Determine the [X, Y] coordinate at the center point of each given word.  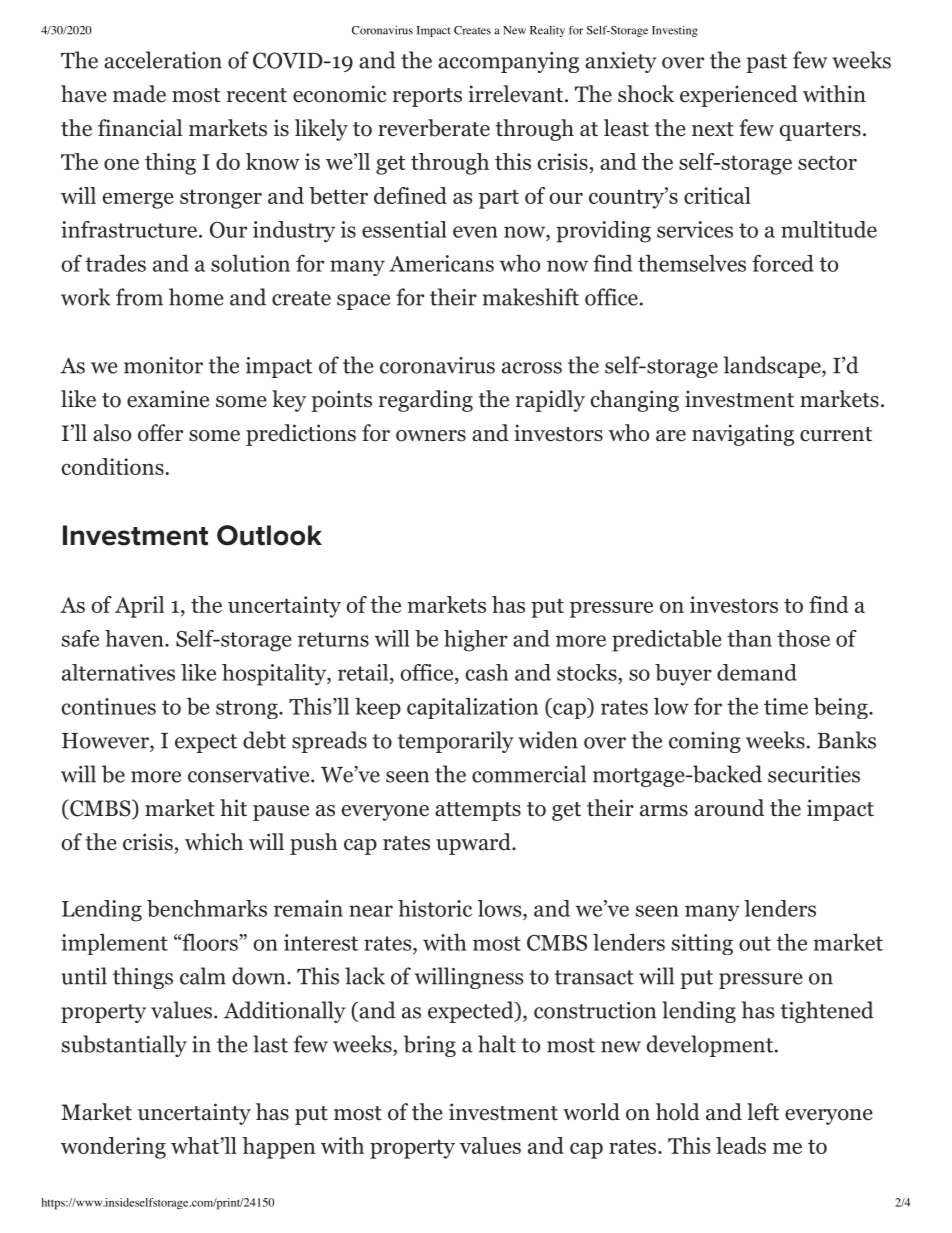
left [763, 1112]
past [766, 63]
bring [430, 1046]
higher [476, 641]
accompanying [508, 62]
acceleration [163, 60]
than [749, 638]
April [139, 607]
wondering [113, 1148]
